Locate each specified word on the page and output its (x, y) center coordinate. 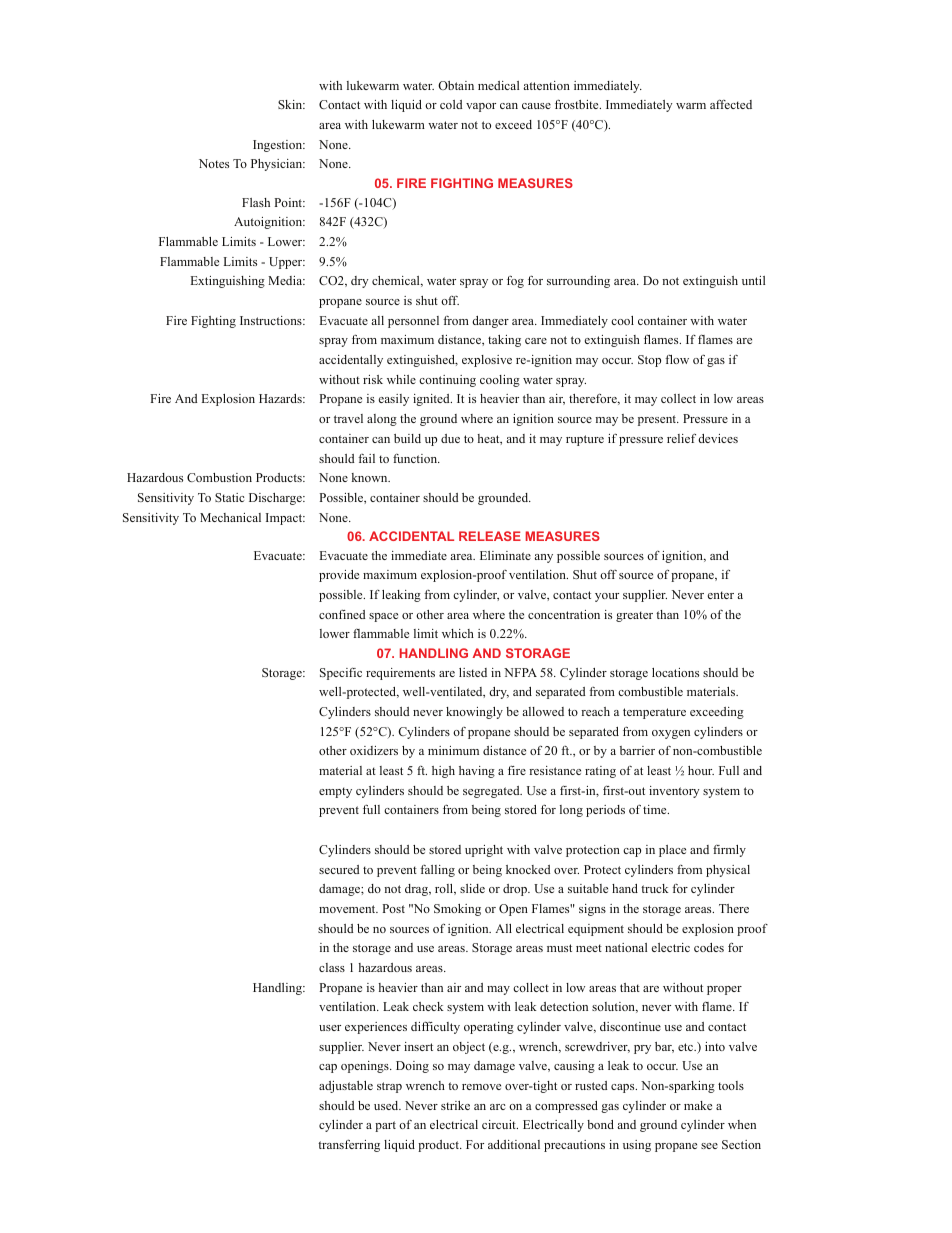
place (672, 851)
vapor (481, 107)
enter (721, 595)
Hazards (281, 398)
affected (731, 104)
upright (484, 851)
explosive (487, 361)
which (458, 633)
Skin (291, 104)
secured (339, 869)
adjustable (346, 1087)
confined (342, 614)
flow (677, 359)
